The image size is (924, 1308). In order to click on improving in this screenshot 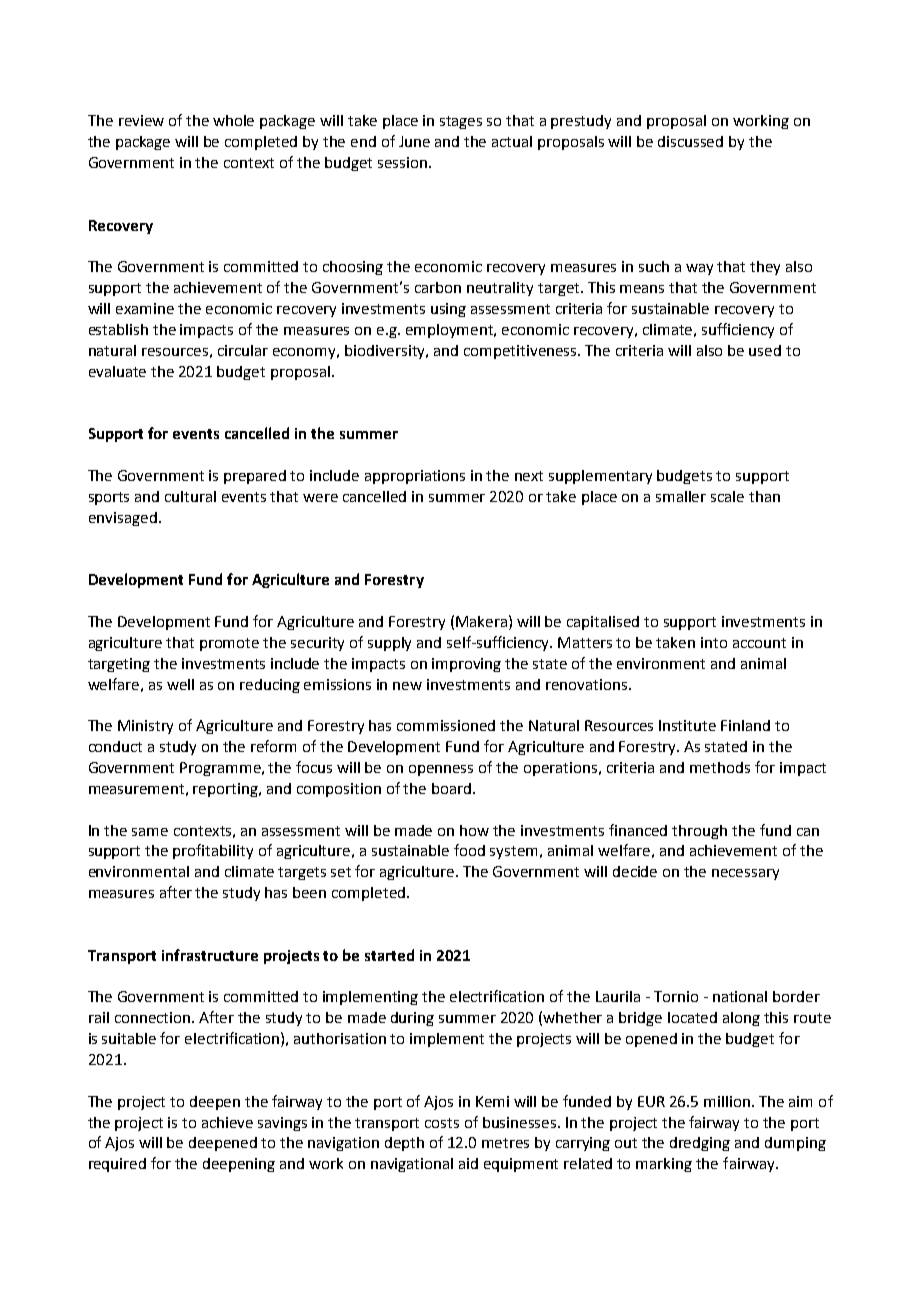, I will do `click(466, 665)`.
